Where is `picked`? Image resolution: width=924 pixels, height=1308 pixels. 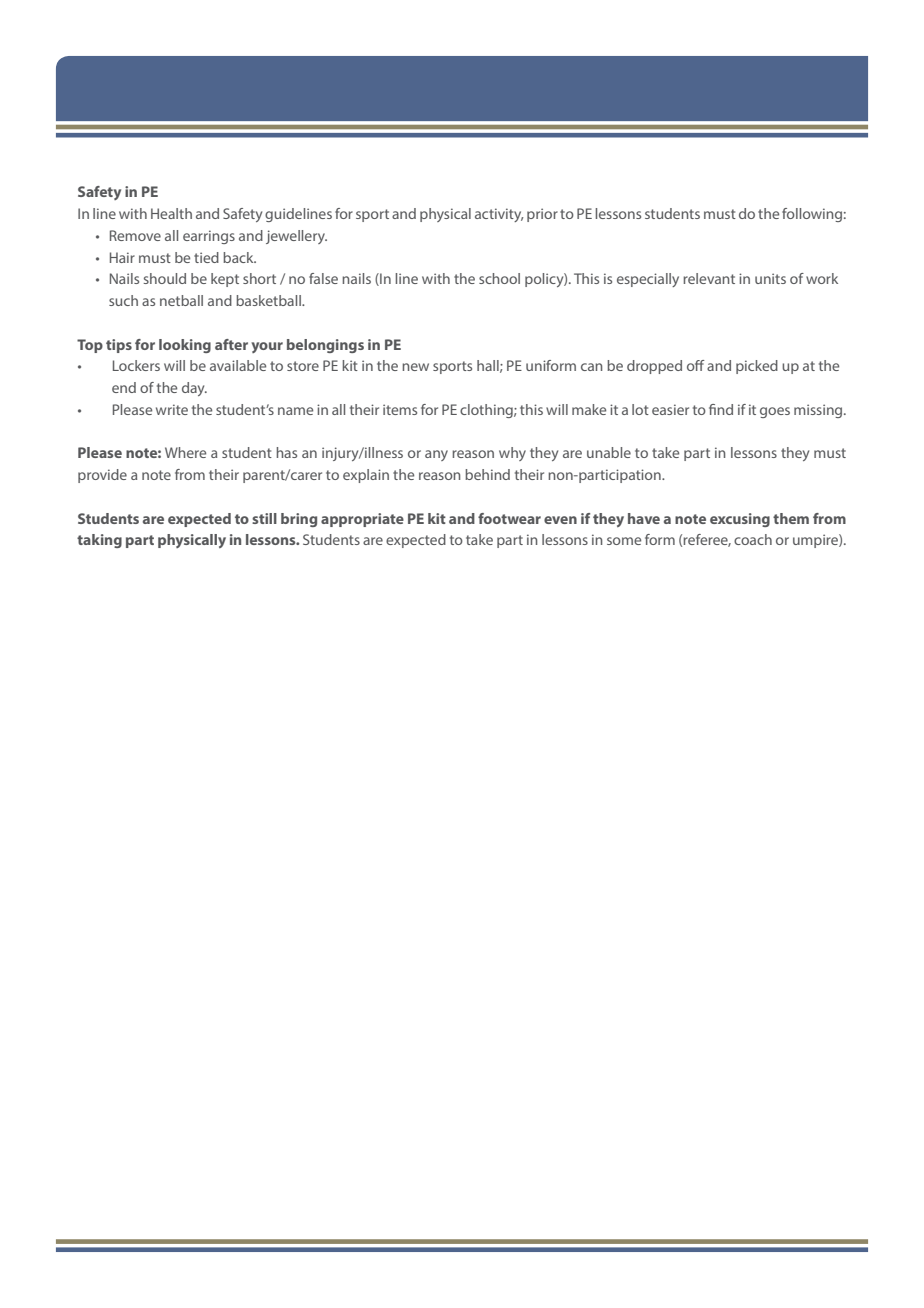 picked is located at coordinates (757, 367).
